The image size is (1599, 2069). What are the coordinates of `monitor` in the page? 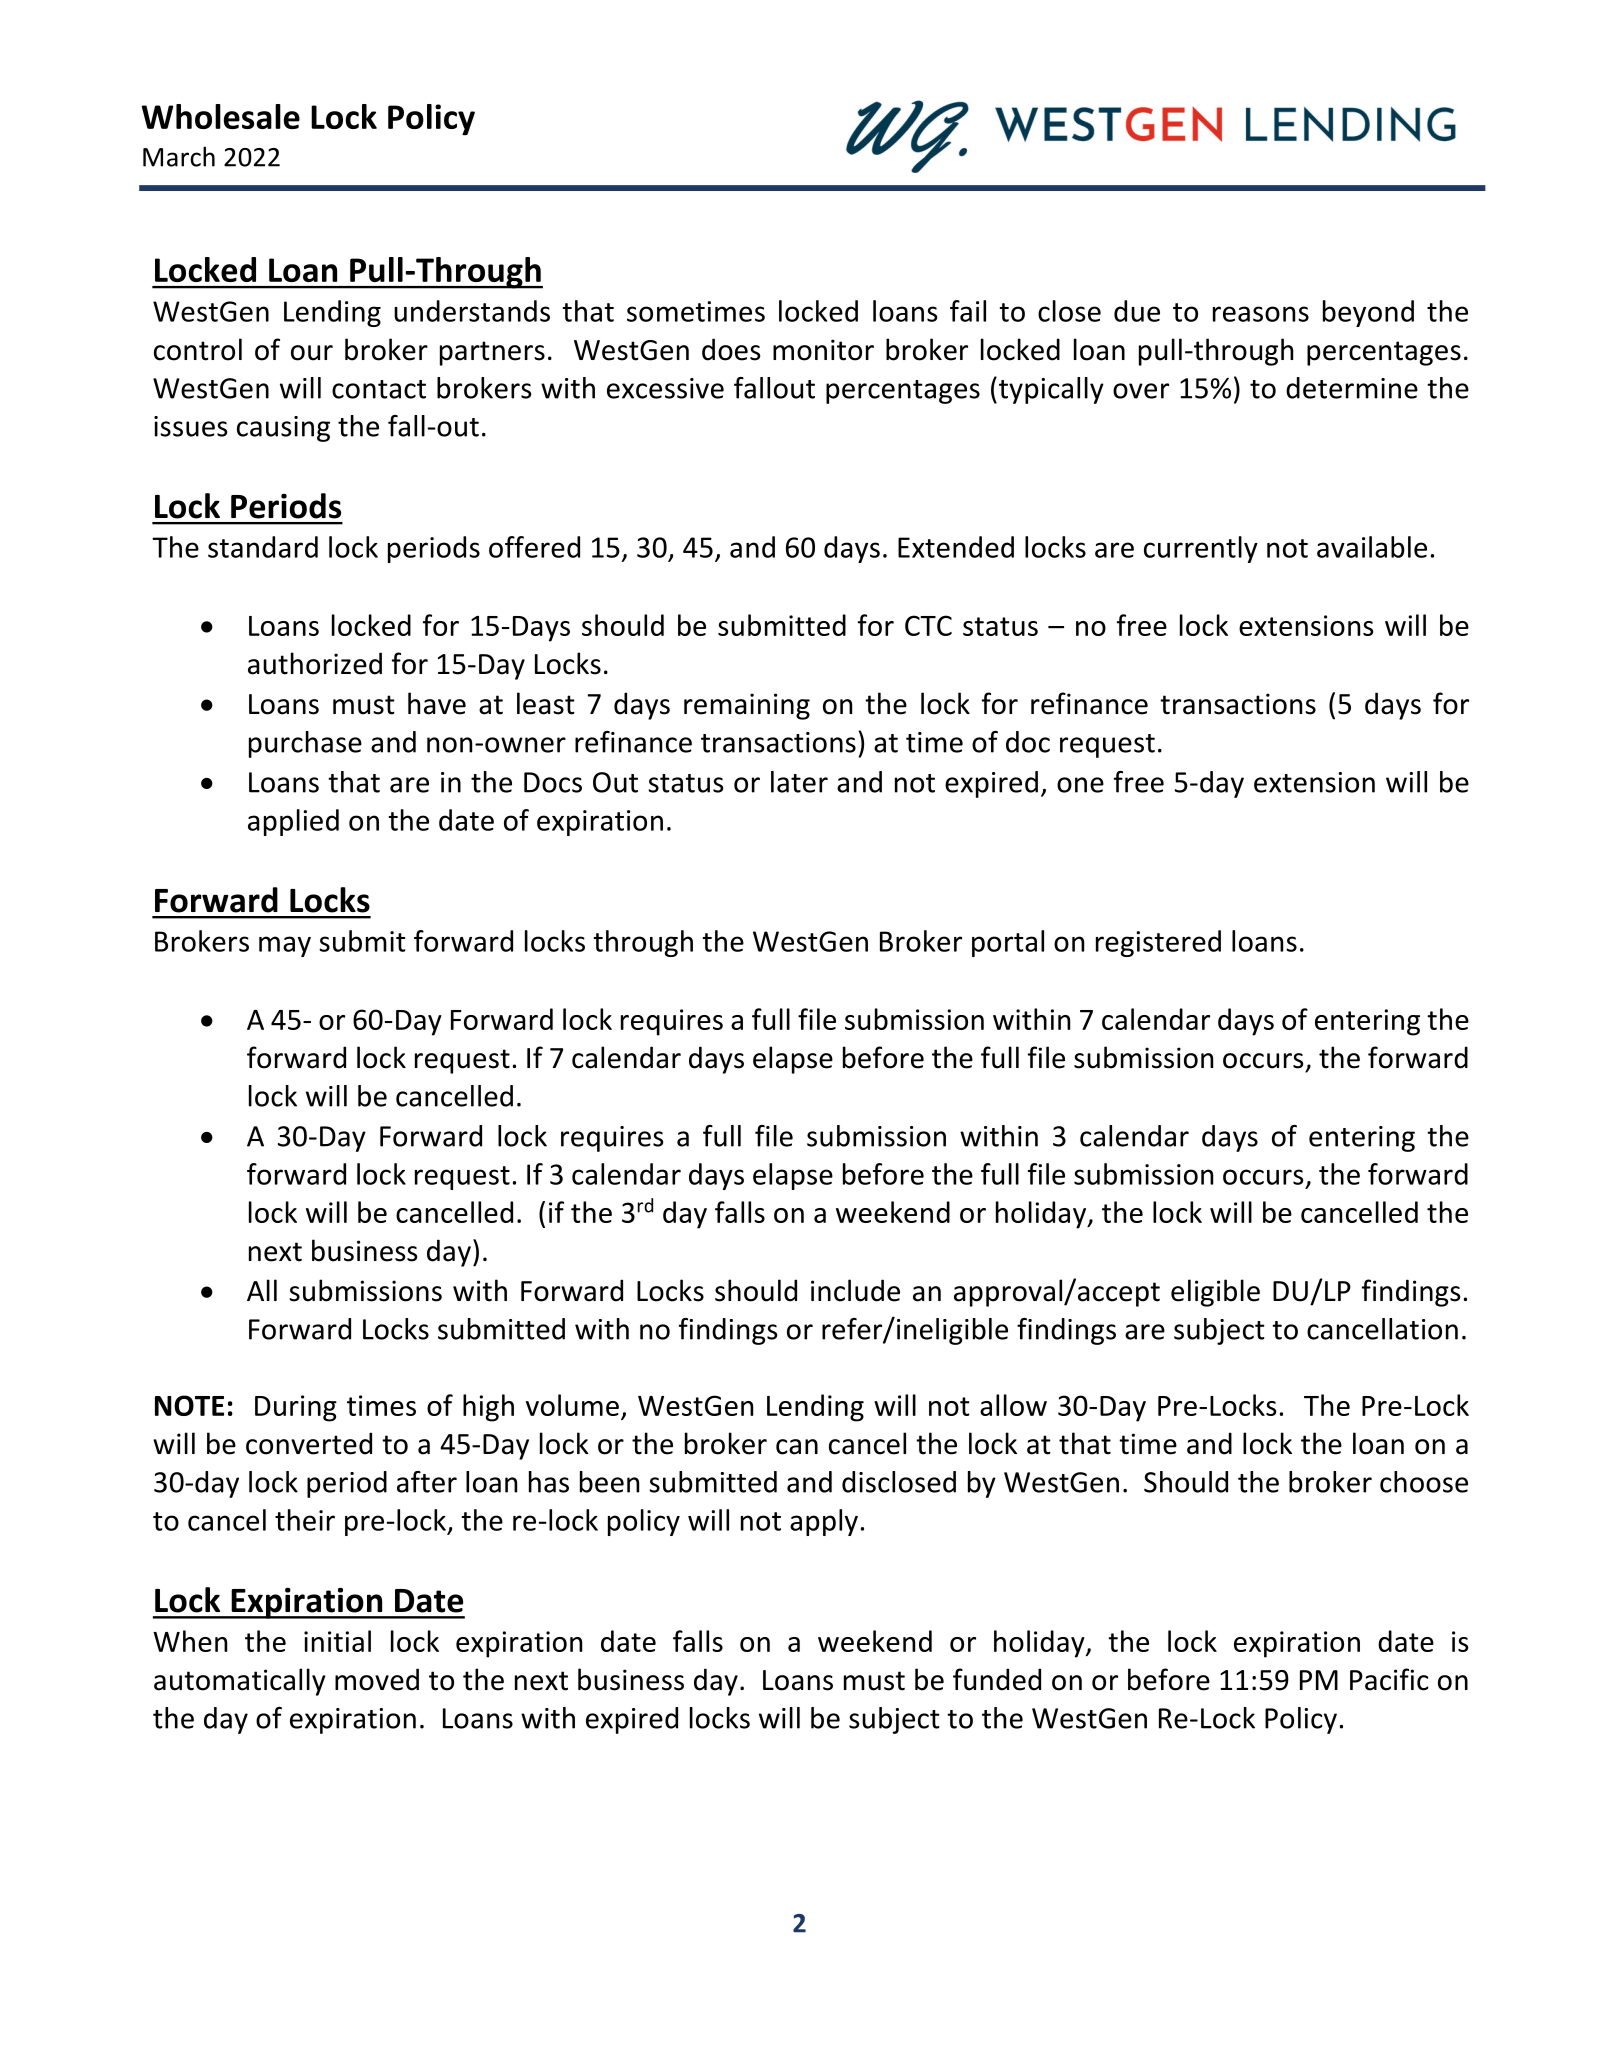 It's located at (823, 350).
